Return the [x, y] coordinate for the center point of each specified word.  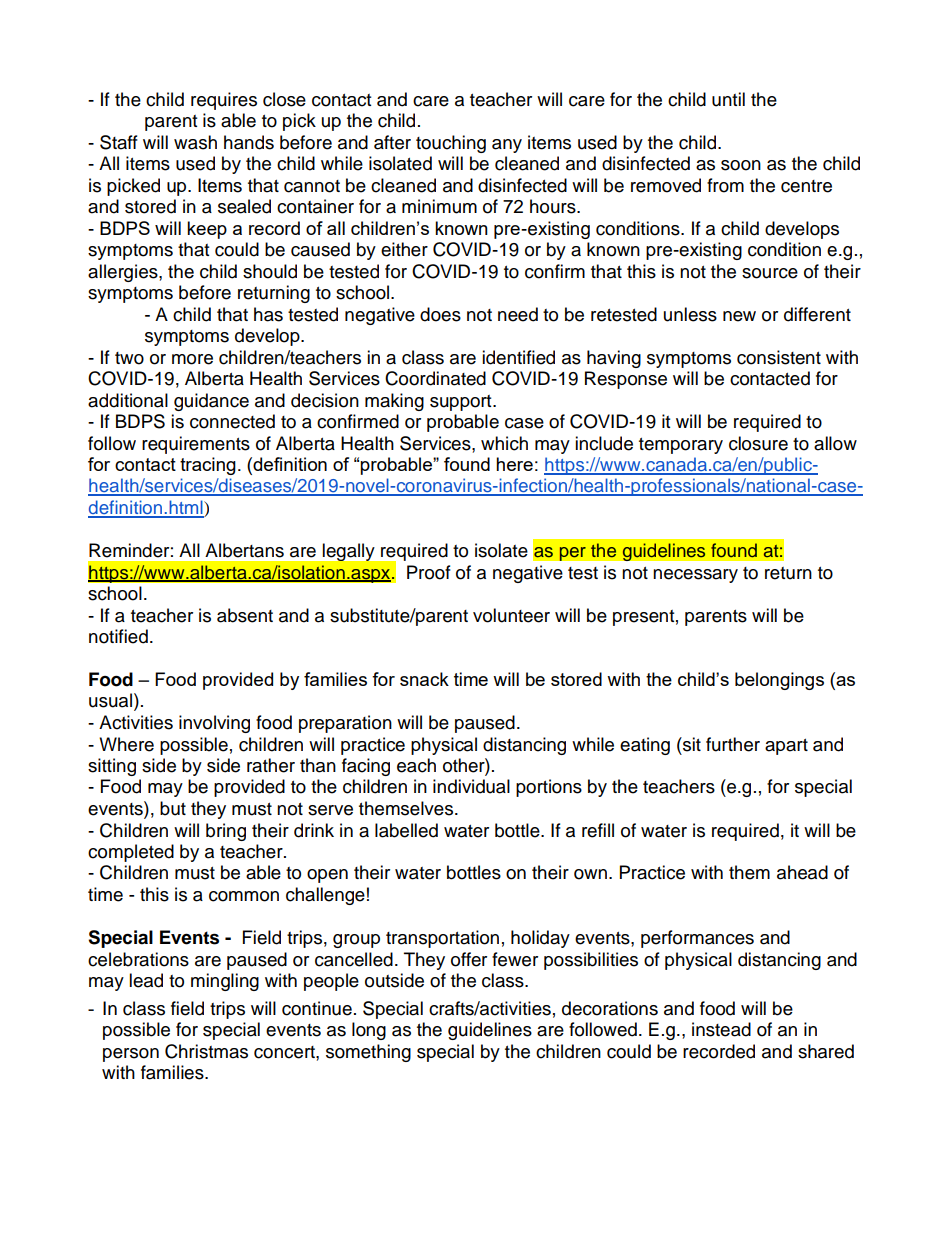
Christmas [206, 1051]
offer [469, 959]
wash [195, 142]
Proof [429, 572]
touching [451, 144]
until [728, 99]
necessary [695, 576]
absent [245, 615]
